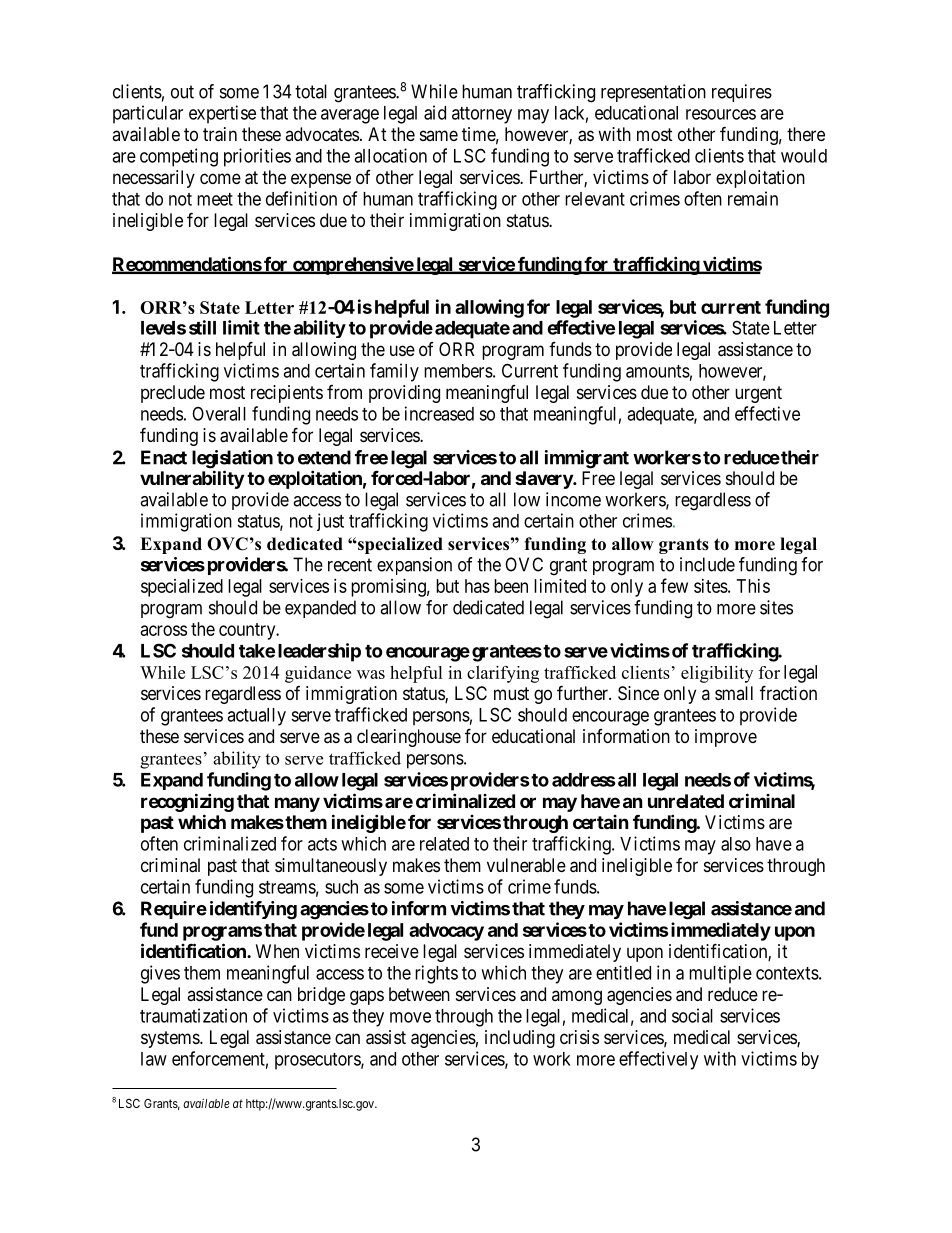  Describe the element at coordinates (202, 327) in the document. I see `still` at that location.
